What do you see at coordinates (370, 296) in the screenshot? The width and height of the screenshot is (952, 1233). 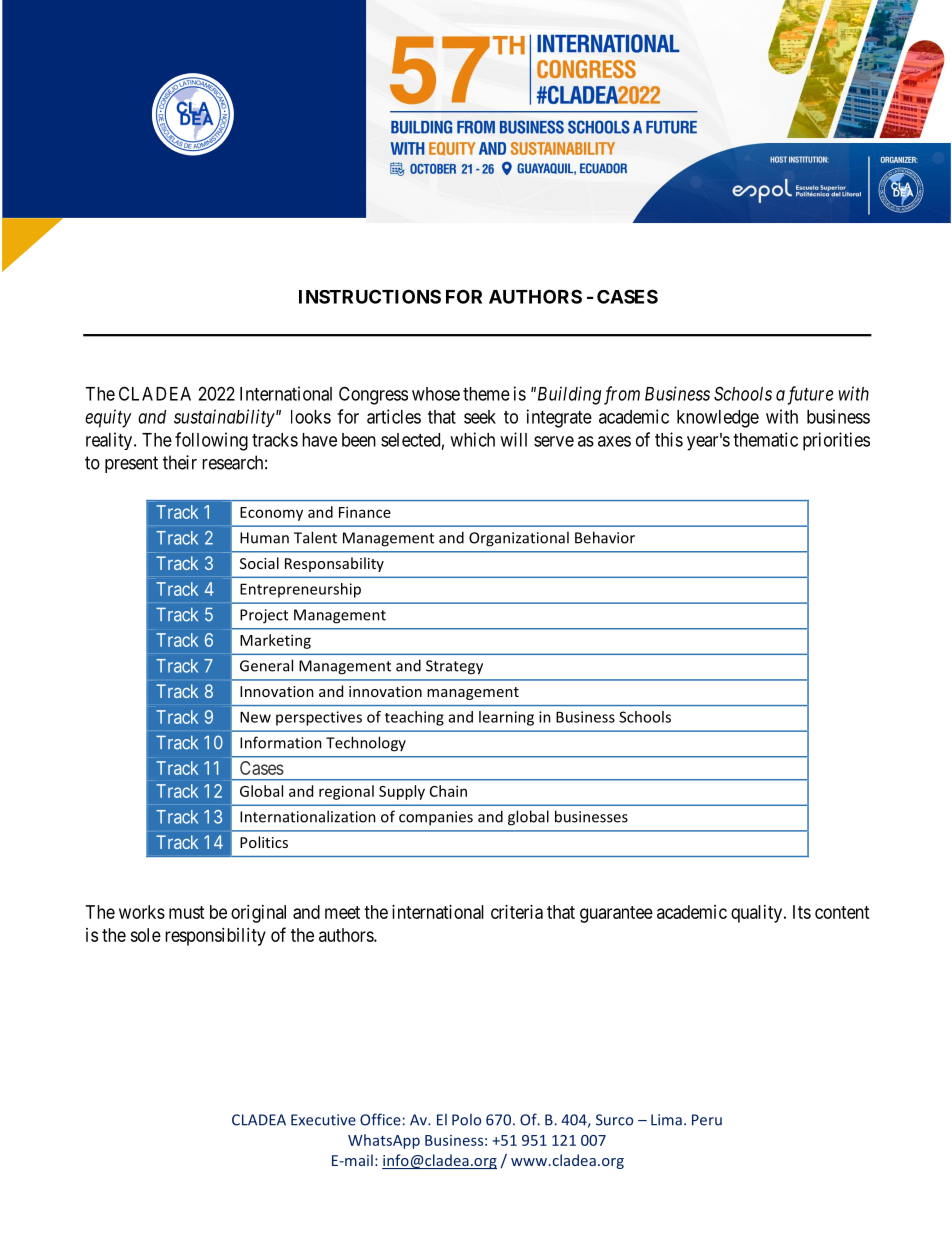 I see `INSTRUCTIONS` at bounding box center [370, 296].
